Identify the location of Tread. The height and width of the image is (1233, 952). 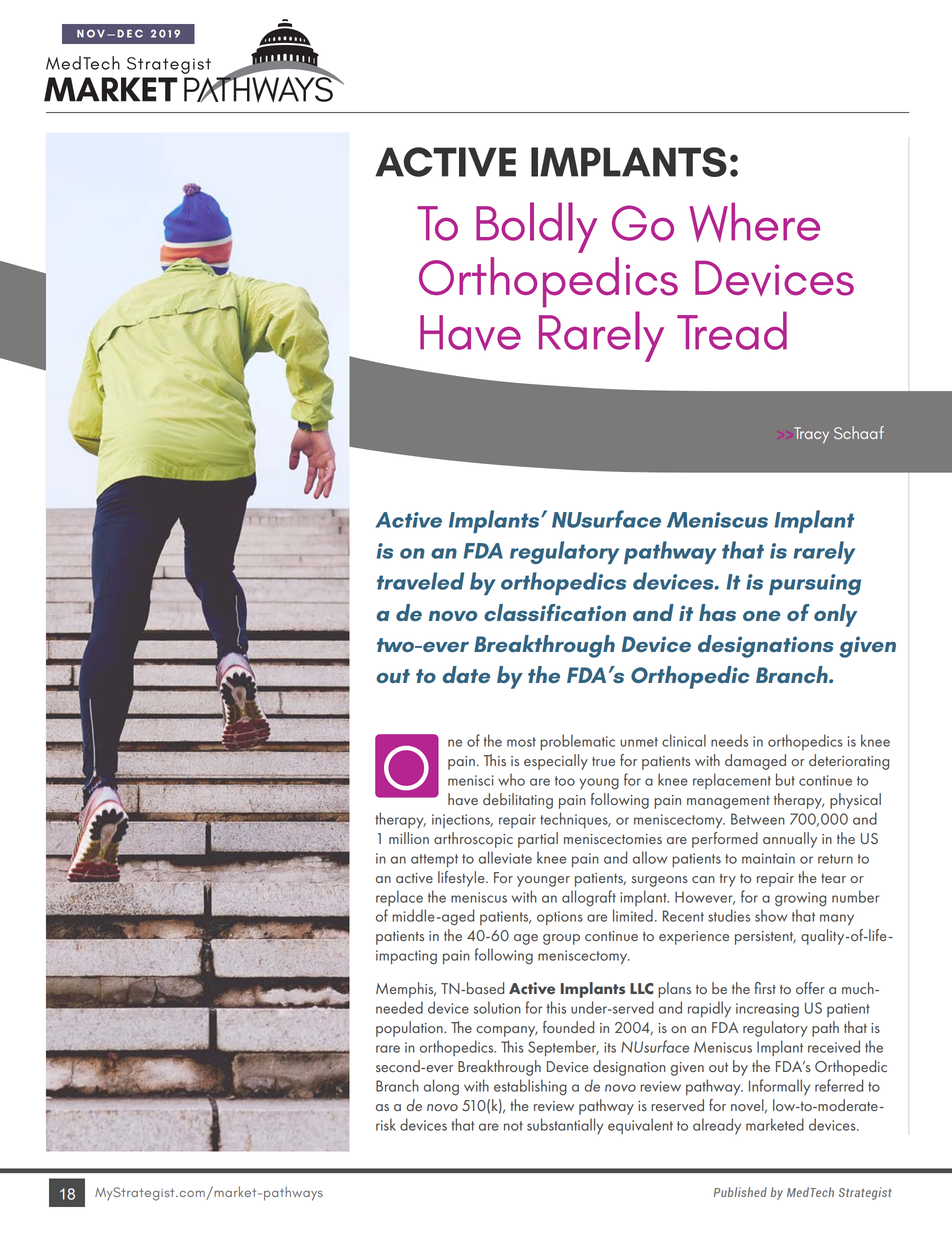
(732, 330).
